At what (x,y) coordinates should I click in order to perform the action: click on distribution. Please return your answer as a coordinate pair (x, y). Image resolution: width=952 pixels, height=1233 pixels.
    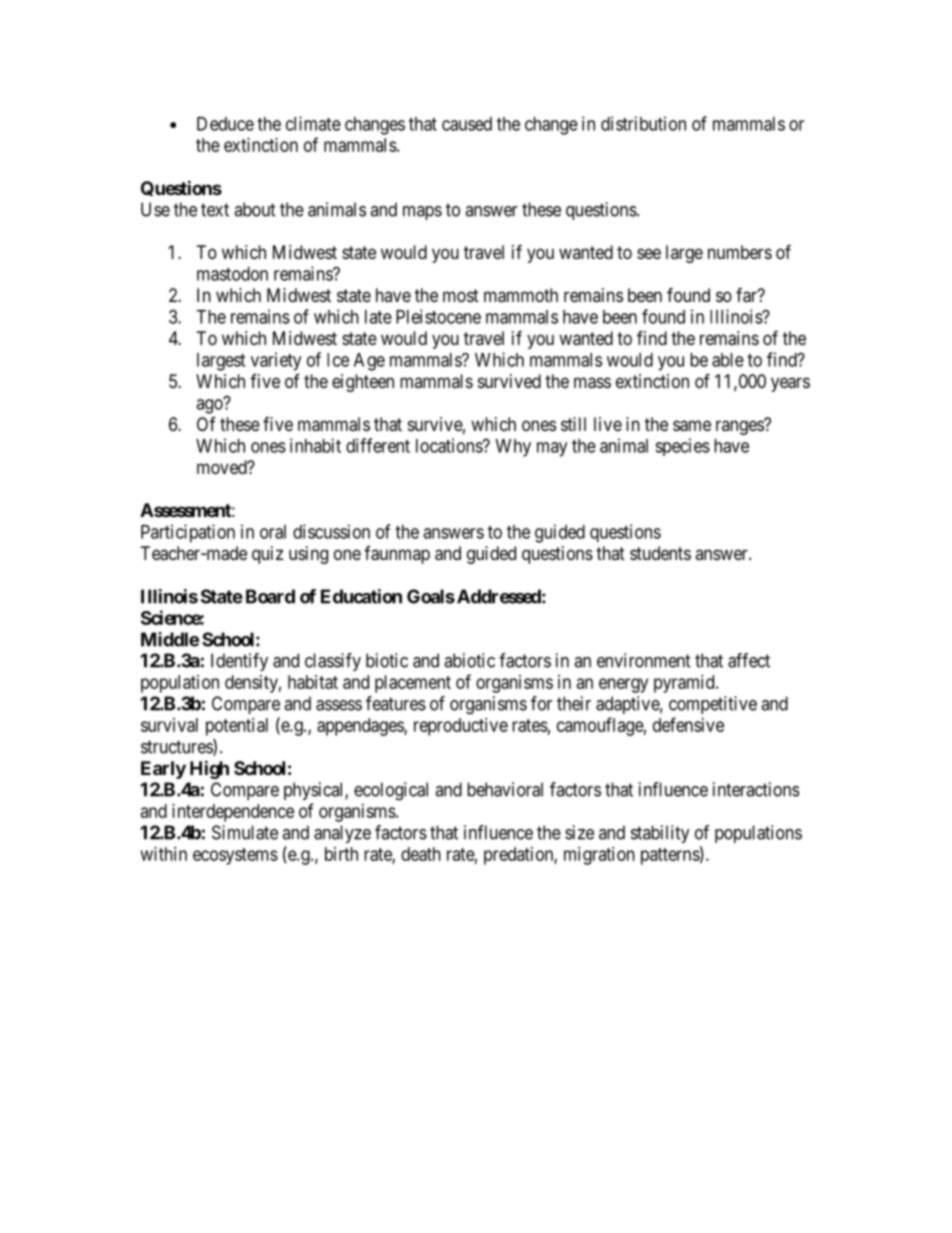
    Looking at the image, I should click on (643, 123).
